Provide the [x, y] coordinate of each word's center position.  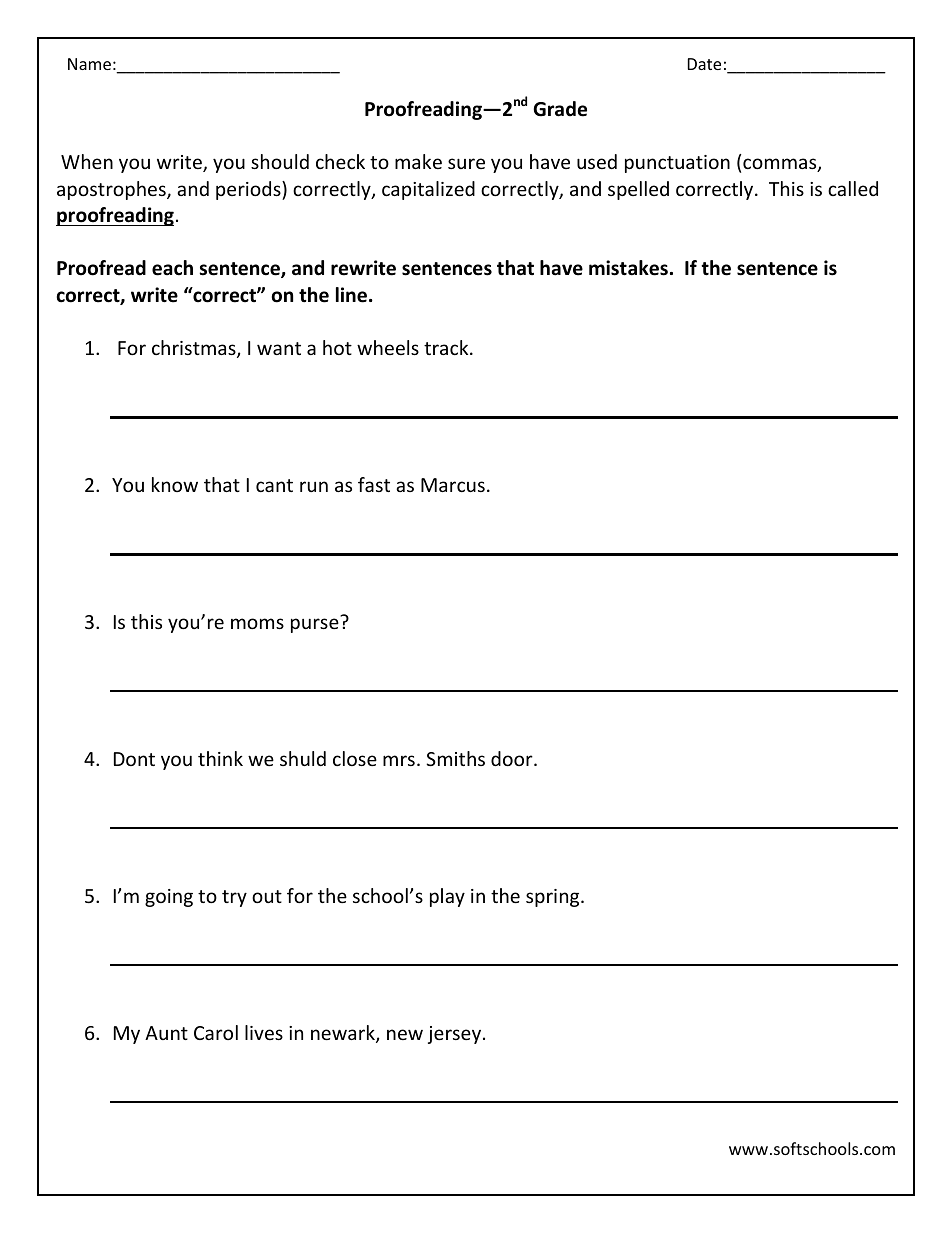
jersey [456, 1035]
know [175, 484]
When [87, 161]
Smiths [455, 758]
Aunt [166, 1033]
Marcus [453, 485]
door [513, 758]
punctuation [677, 164]
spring [554, 898]
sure [466, 163]
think [220, 758]
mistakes [628, 268]
